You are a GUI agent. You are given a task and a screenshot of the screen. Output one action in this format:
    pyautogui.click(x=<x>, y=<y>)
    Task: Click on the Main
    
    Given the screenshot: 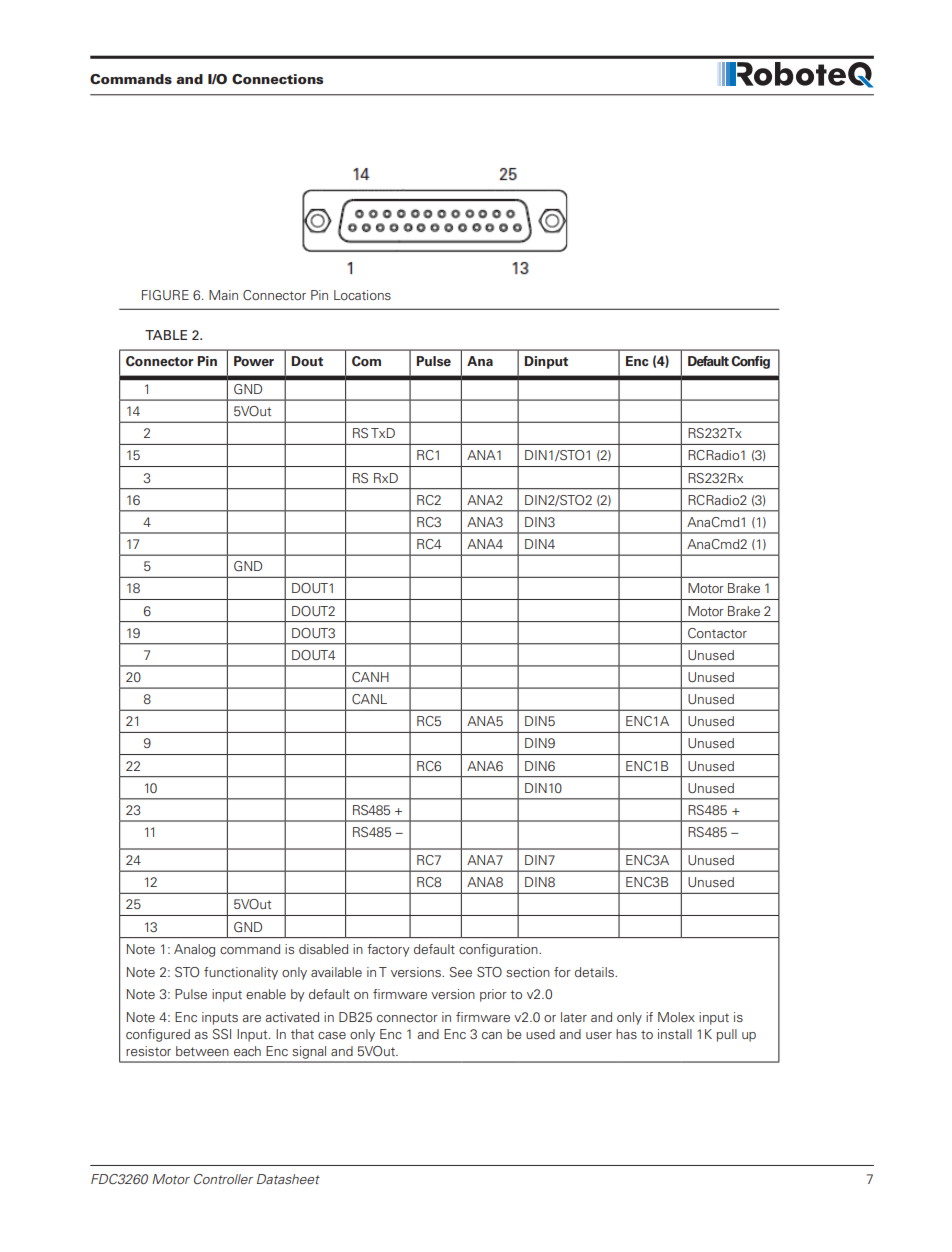 What is the action you would take?
    pyautogui.click(x=223, y=295)
